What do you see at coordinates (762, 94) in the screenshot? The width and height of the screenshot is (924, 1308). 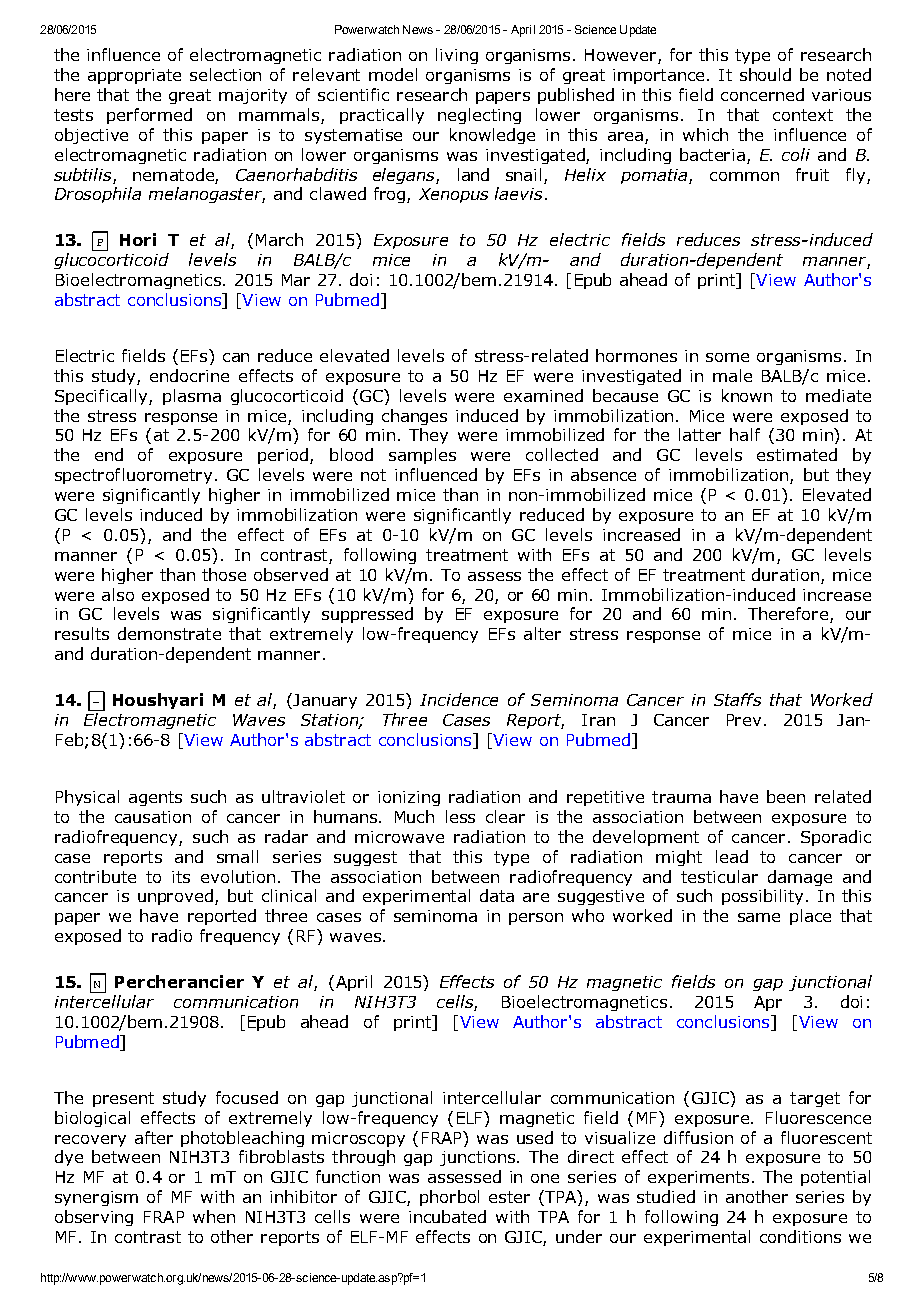 I see `concerned` at bounding box center [762, 94].
